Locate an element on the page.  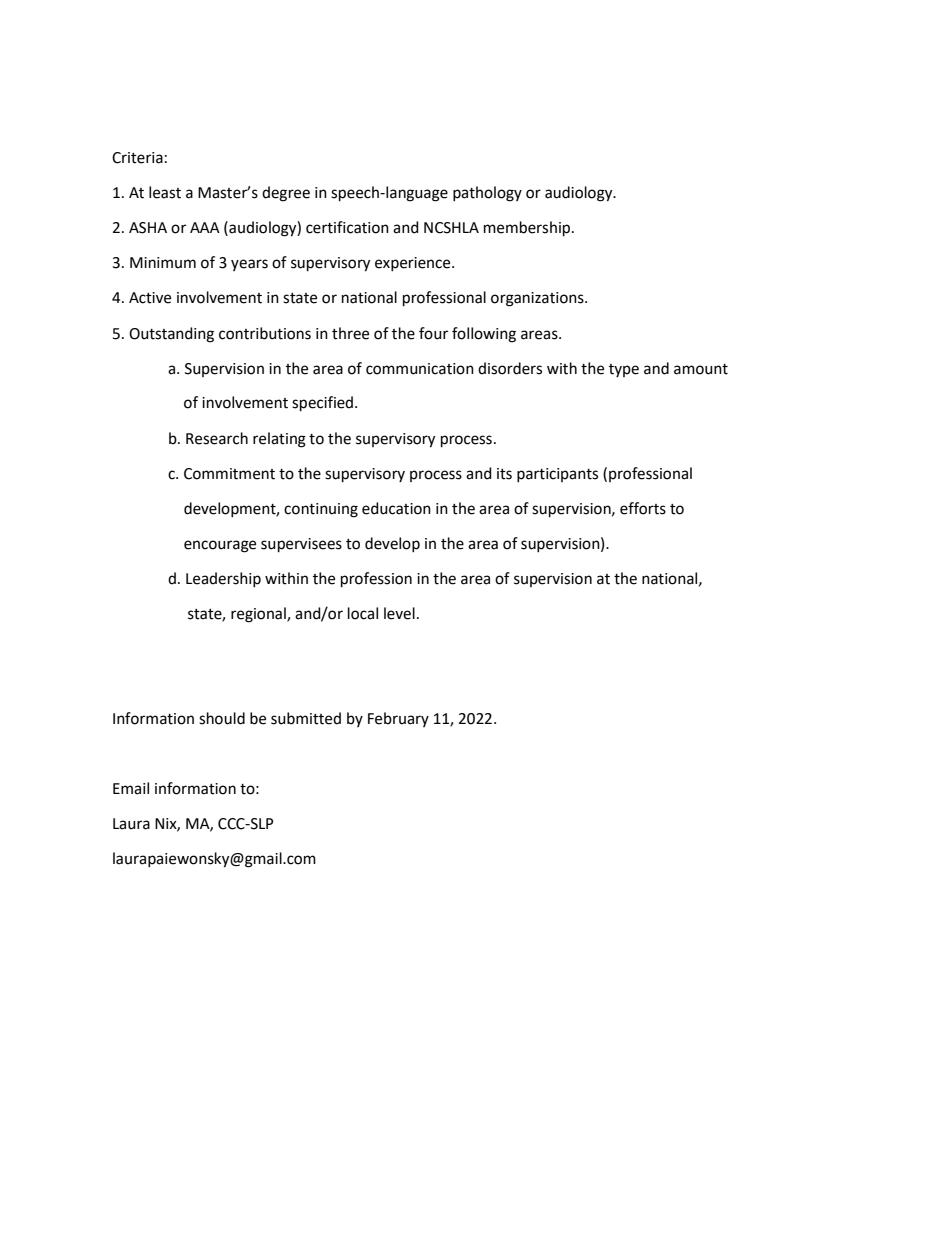
four is located at coordinates (433, 333).
